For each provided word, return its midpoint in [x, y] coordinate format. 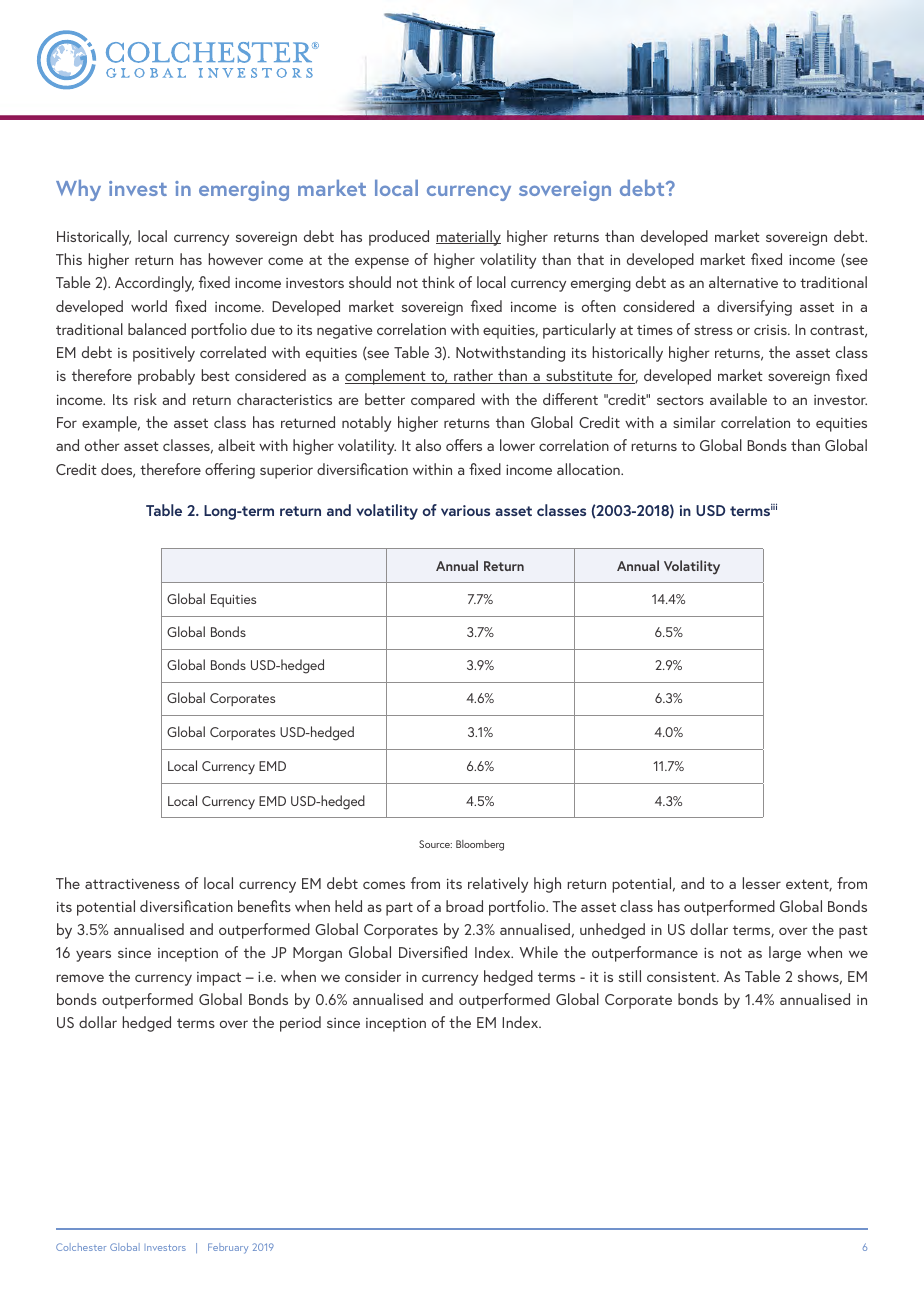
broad [464, 906]
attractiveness [132, 883]
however [236, 259]
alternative [743, 282]
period [300, 1024]
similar [694, 422]
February [228, 1248]
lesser [762, 883]
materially [468, 238]
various [465, 510]
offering [230, 471]
